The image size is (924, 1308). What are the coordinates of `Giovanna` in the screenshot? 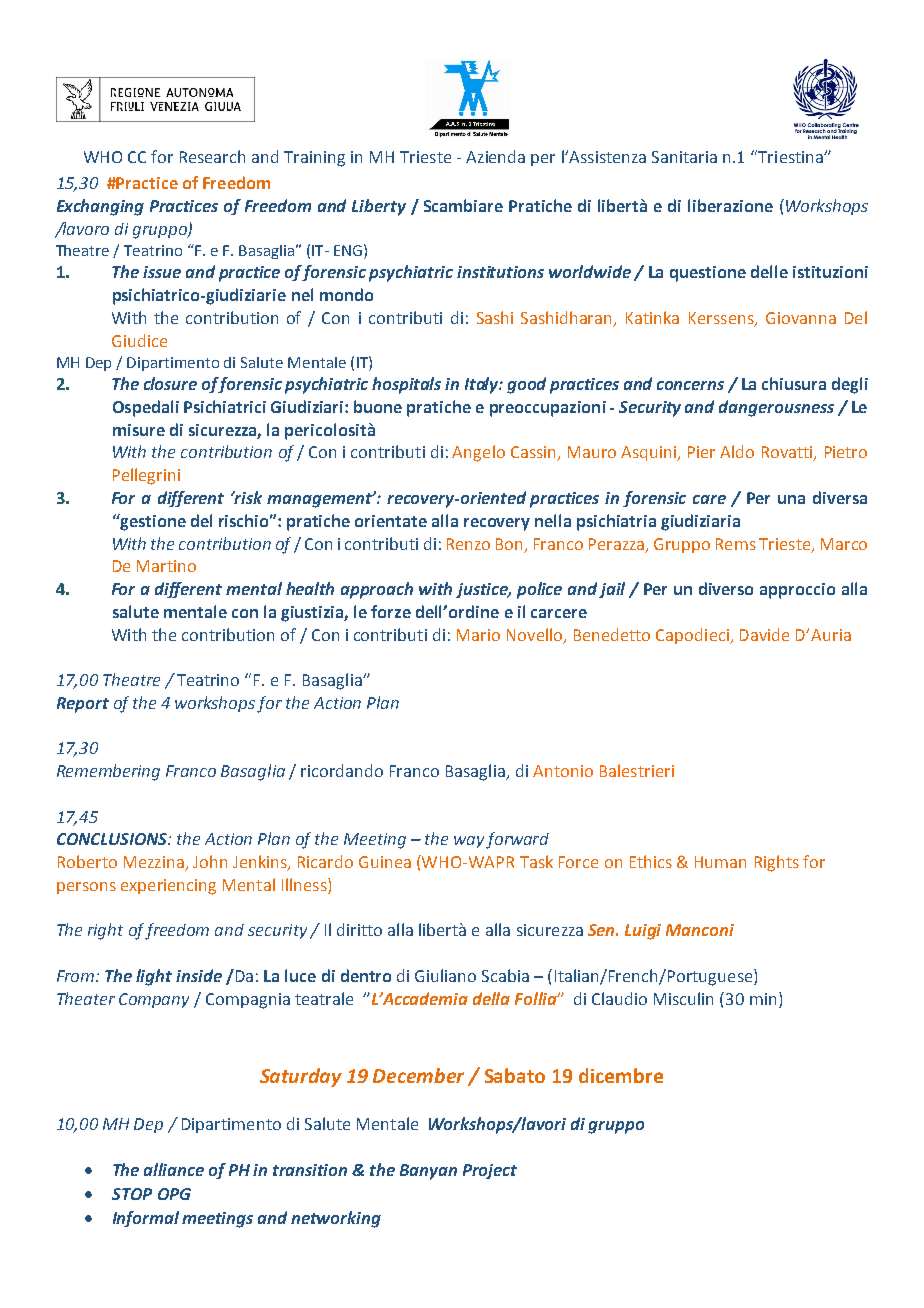 It's located at (801, 318).
